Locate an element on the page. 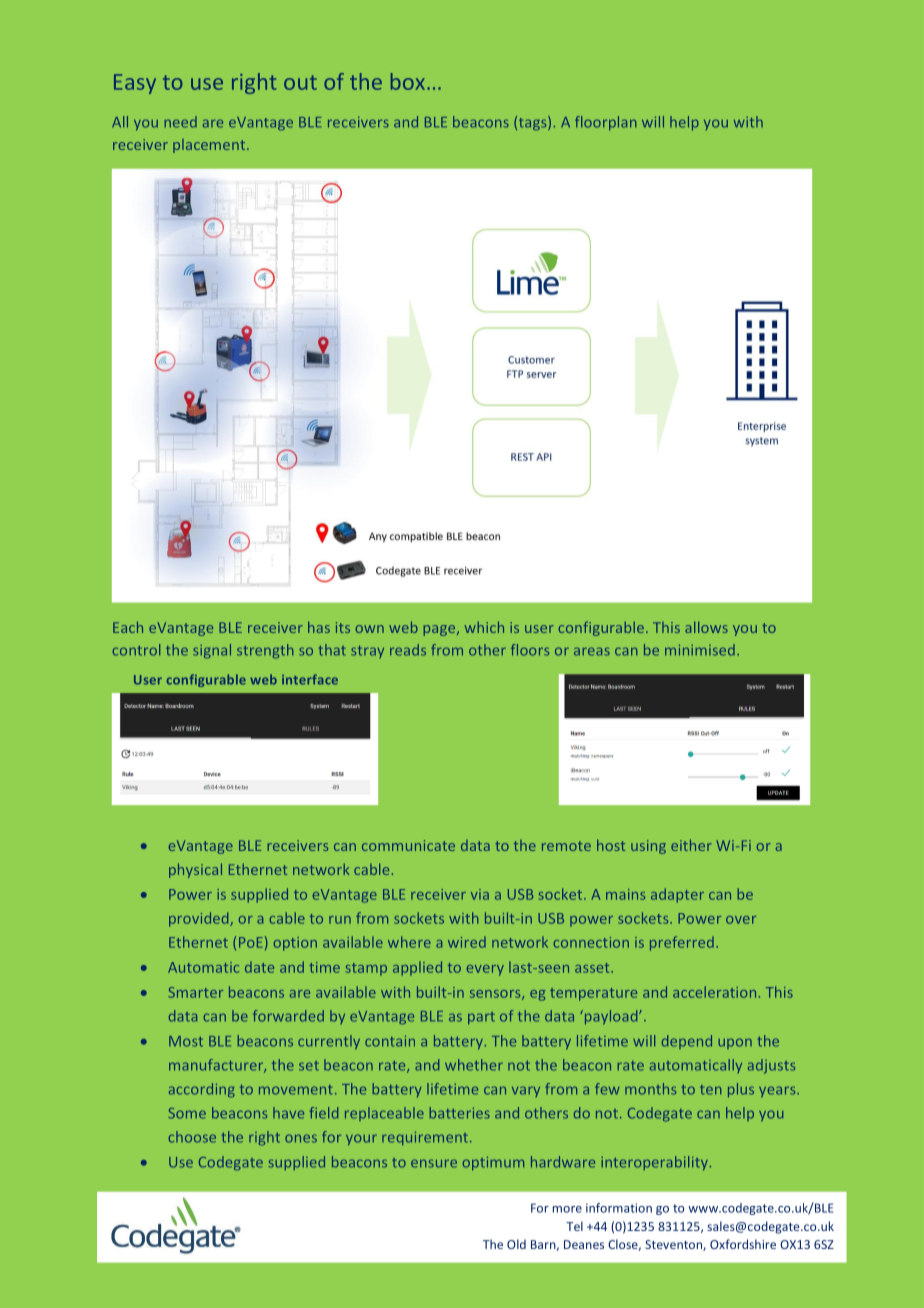 This image has width=924, height=1308. allows is located at coordinates (706, 627).
